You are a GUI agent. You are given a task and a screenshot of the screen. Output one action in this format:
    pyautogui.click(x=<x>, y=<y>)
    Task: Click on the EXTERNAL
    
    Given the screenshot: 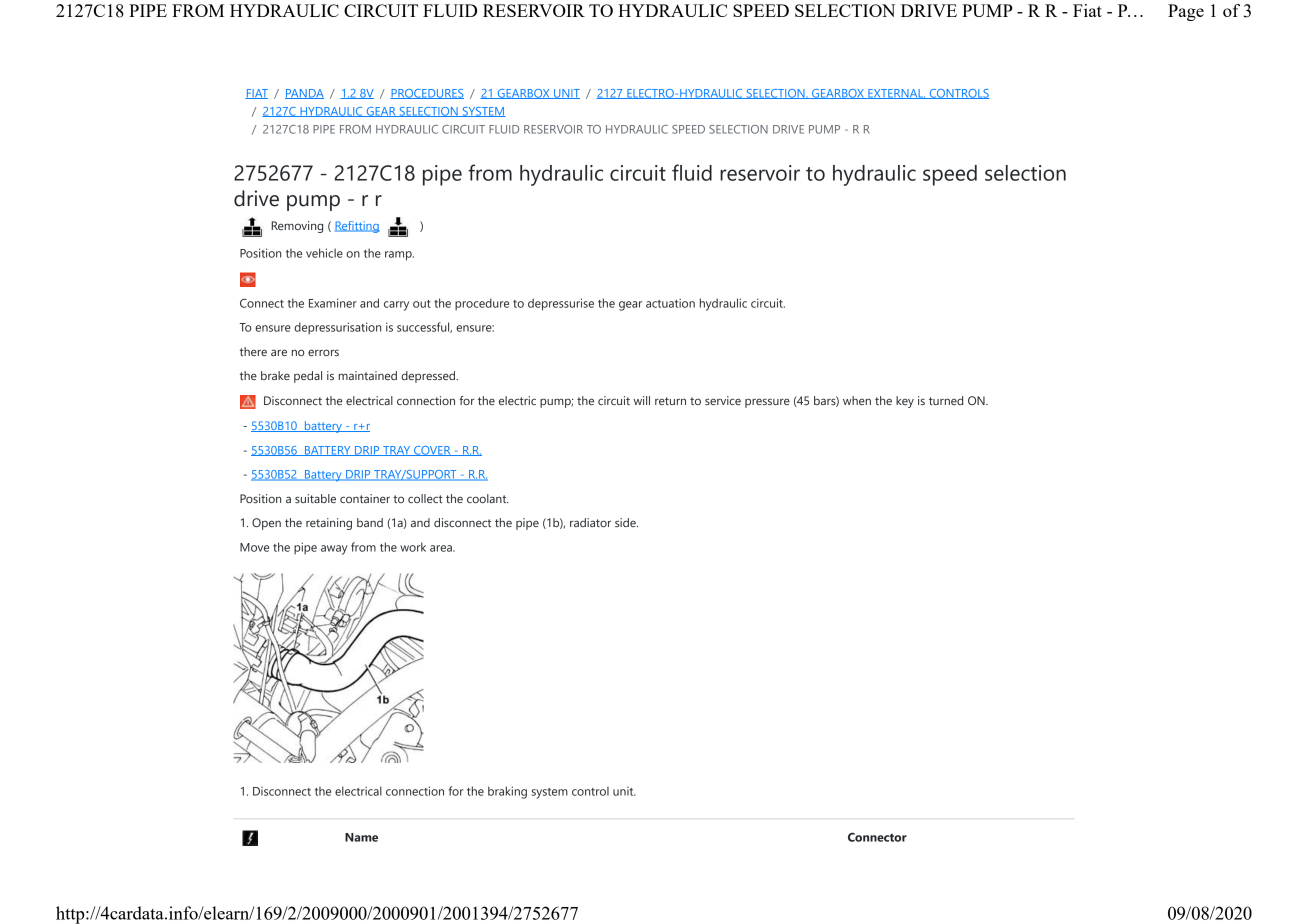 What is the action you would take?
    pyautogui.click(x=896, y=94)
